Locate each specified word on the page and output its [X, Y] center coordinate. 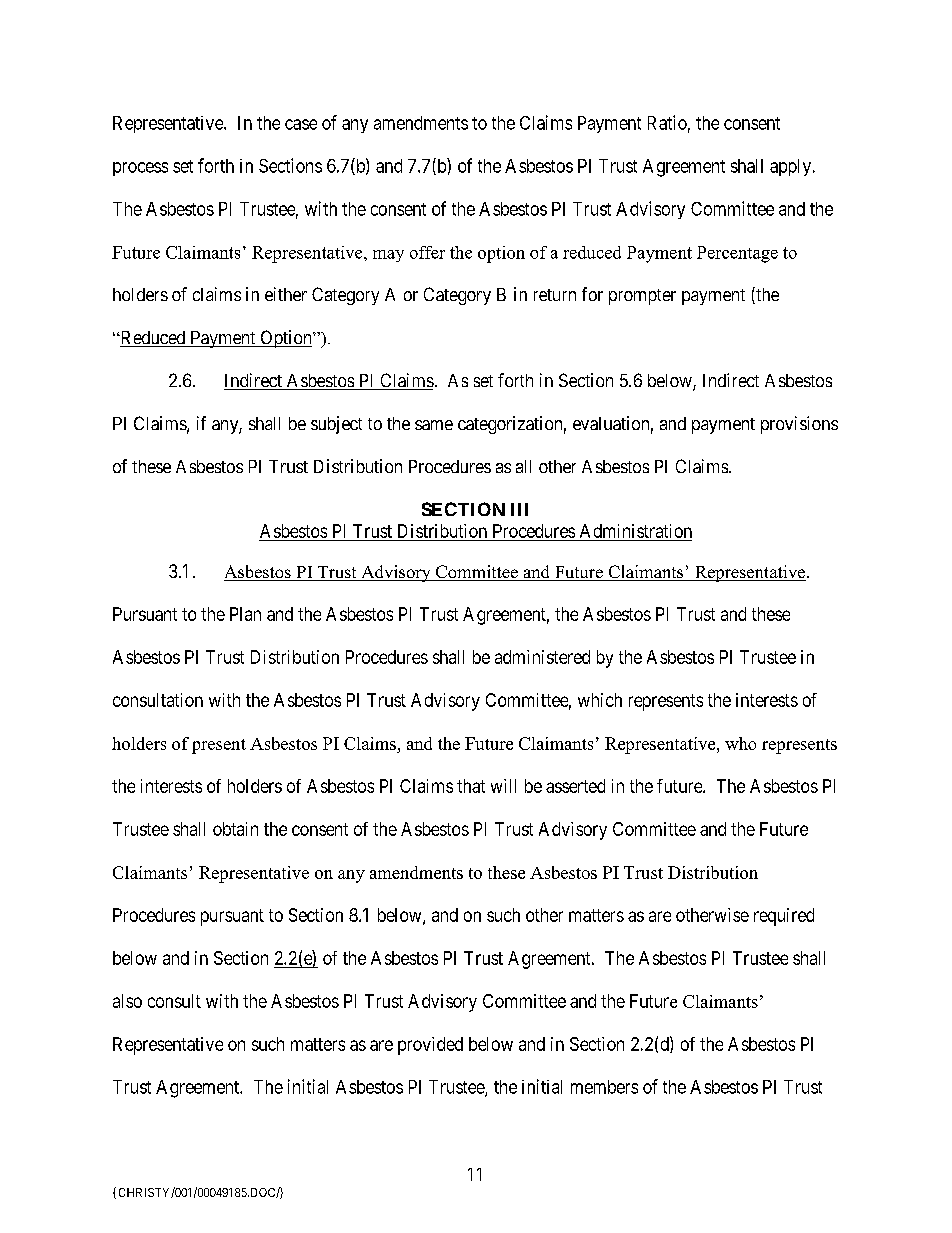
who [740, 743]
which [600, 700]
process [140, 169]
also [127, 1001]
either [286, 294]
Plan [245, 614]
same [434, 425]
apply [792, 167]
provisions [799, 425]
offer [427, 252]
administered [542, 657]
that [471, 786]
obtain [235, 829]
